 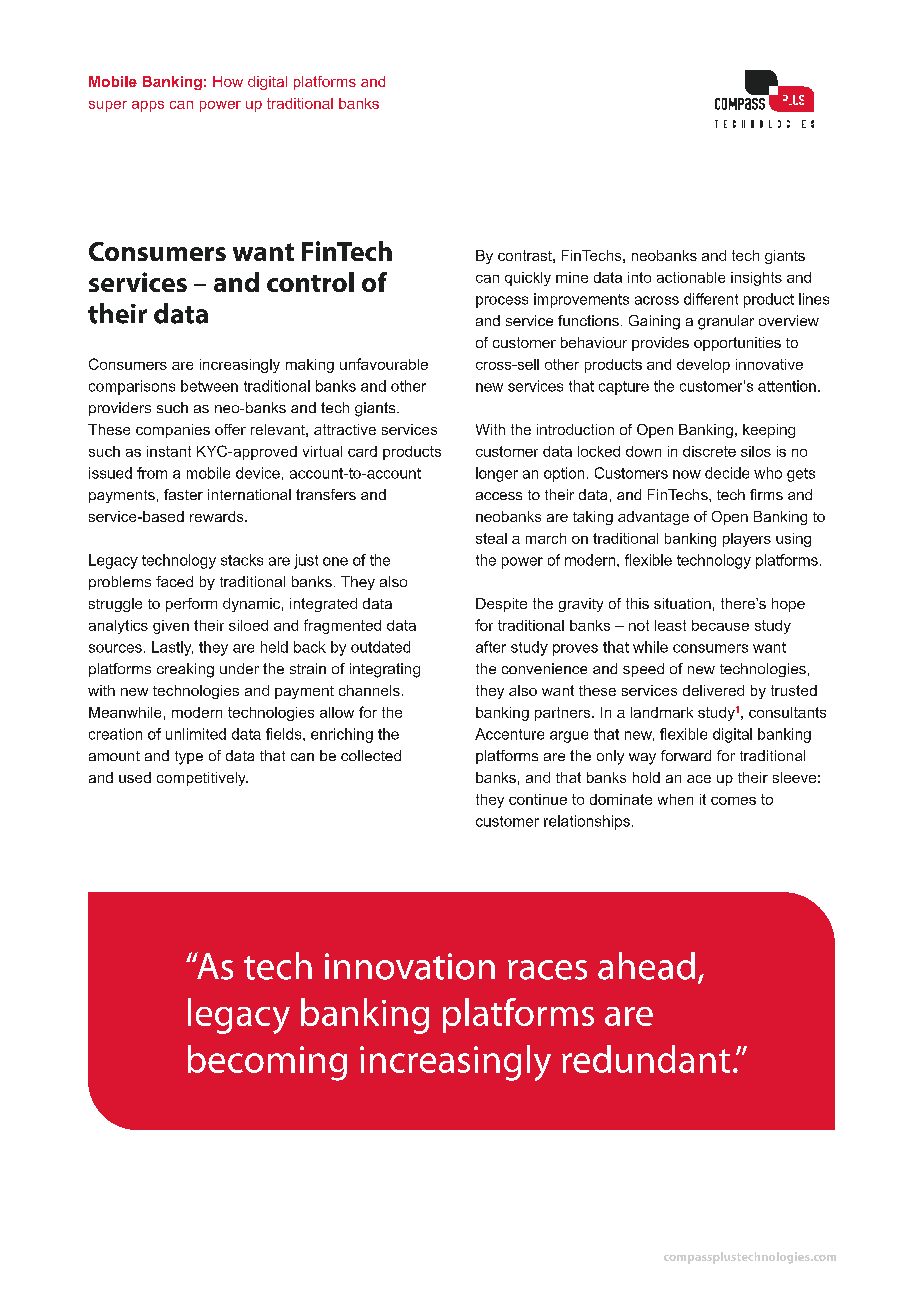 What do you see at coordinates (713, 690) in the screenshot?
I see `delivered` at bounding box center [713, 690].
